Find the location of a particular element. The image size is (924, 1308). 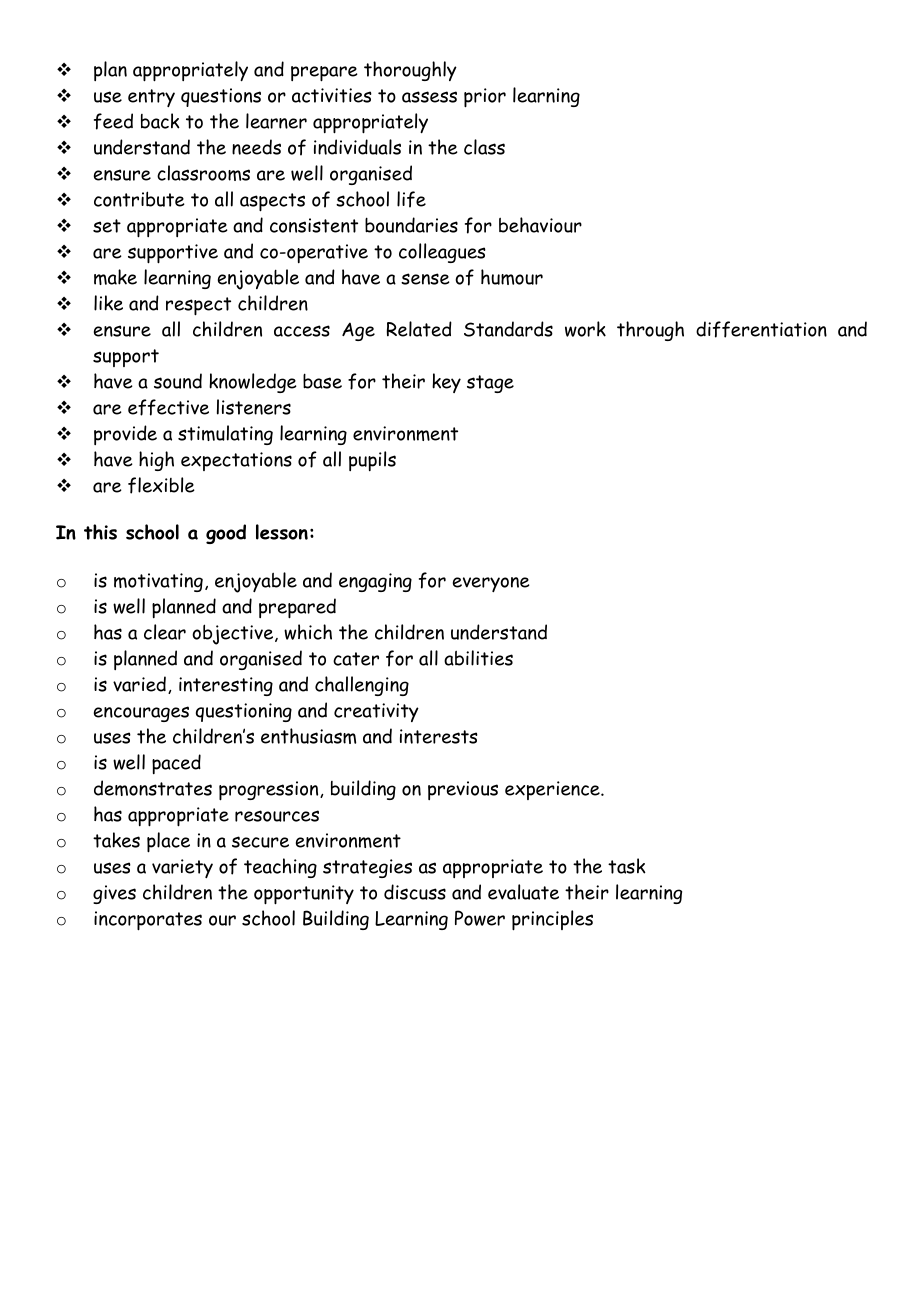

assess is located at coordinates (429, 97).
